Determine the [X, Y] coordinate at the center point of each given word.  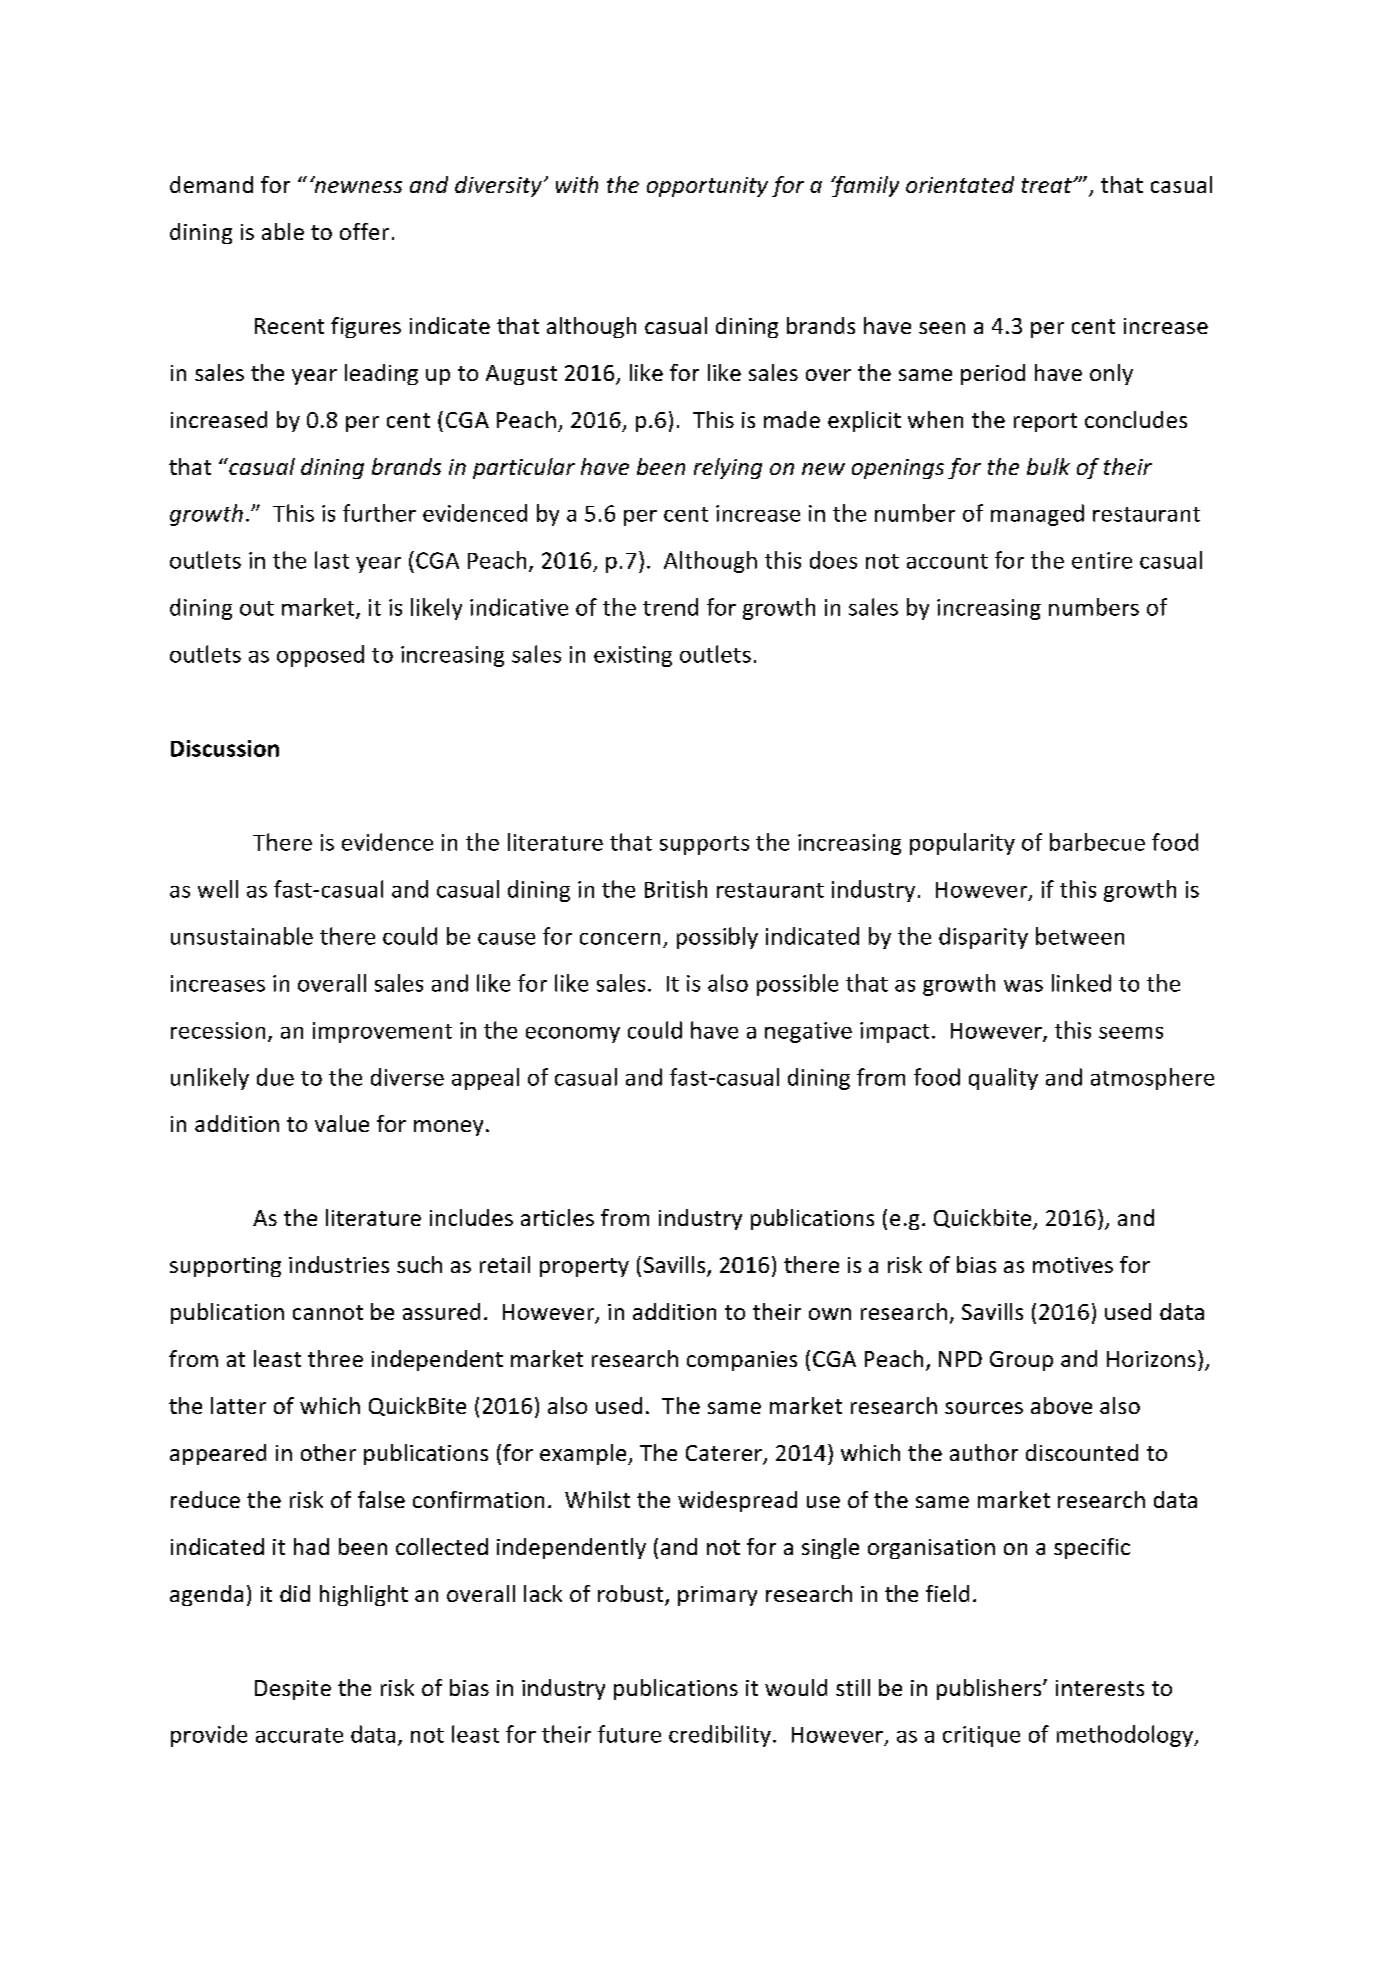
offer [364, 231]
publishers [989, 1689]
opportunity [707, 187]
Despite [293, 1690]
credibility [720, 1736]
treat [1048, 185]
